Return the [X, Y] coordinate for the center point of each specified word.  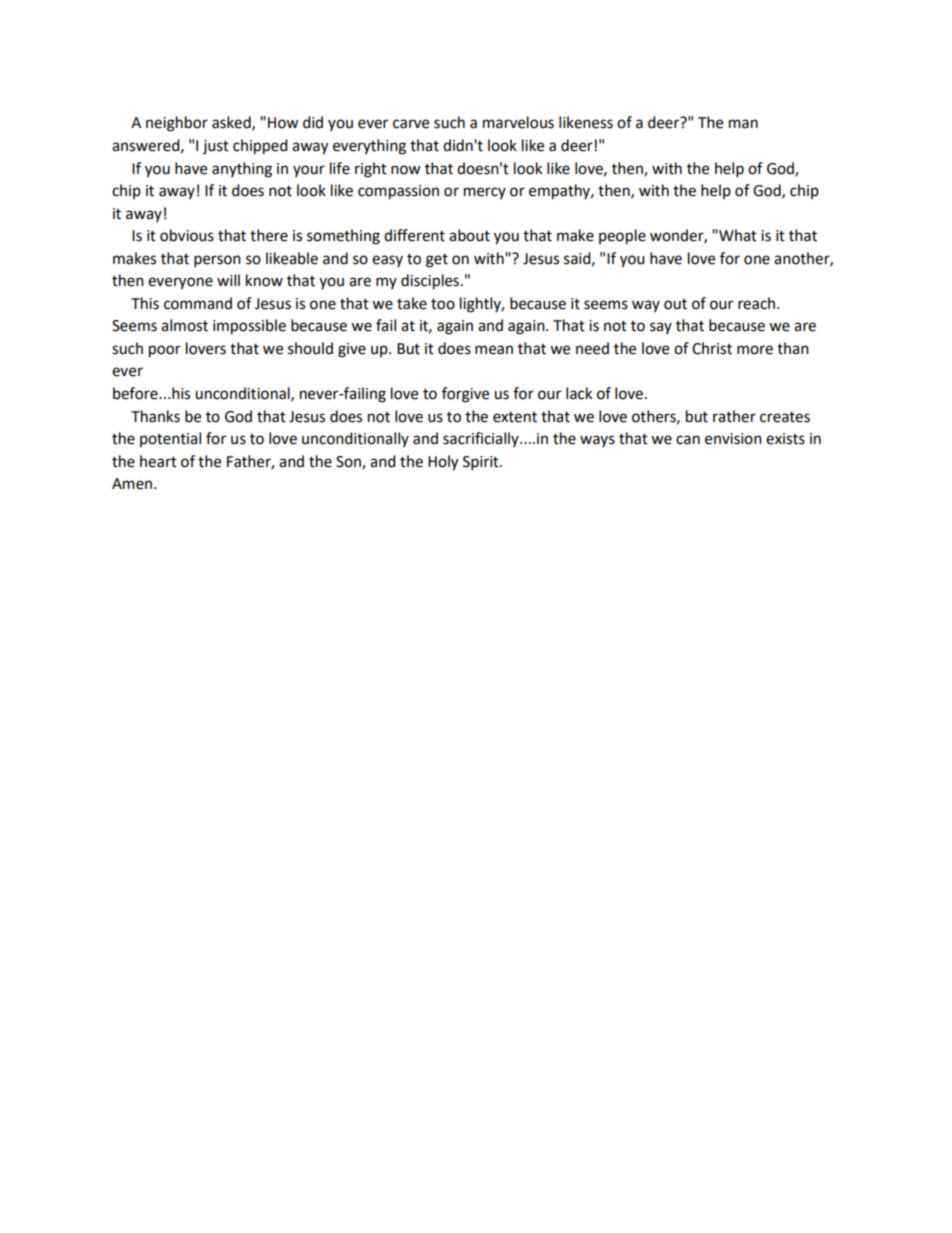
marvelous [518, 122]
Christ [712, 348]
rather [734, 416]
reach [758, 303]
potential [170, 439]
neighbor [177, 124]
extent [515, 417]
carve [411, 124]
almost [184, 325]
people [622, 237]
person [217, 261]
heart [158, 461]
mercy [485, 193]
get [437, 261]
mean [494, 350]
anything [242, 170]
